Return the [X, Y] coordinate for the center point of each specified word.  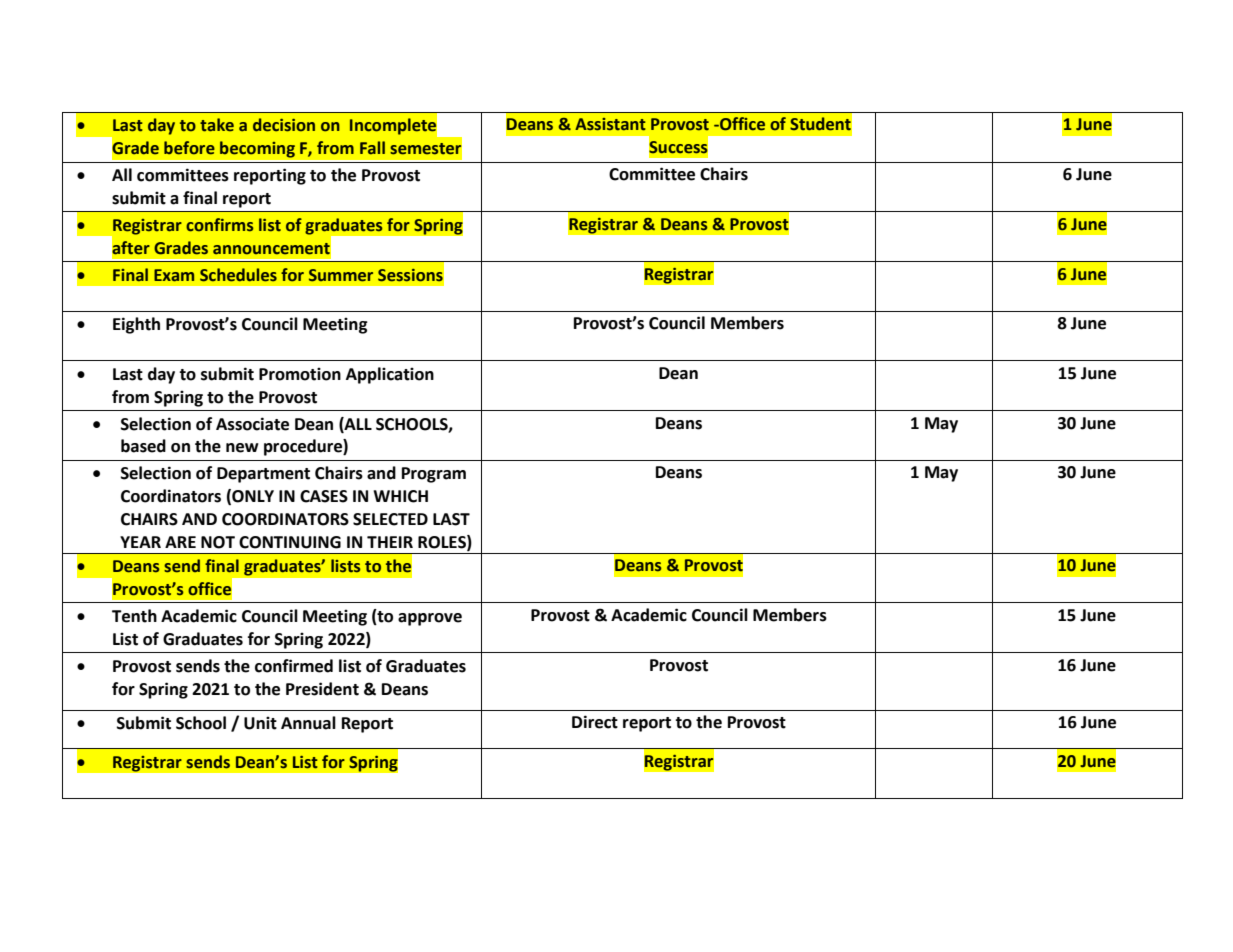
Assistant [610, 124]
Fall [372, 147]
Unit [260, 723]
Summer [341, 275]
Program [434, 475]
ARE [180, 542]
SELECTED [390, 519]
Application [390, 375]
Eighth [136, 325]
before [189, 148]
